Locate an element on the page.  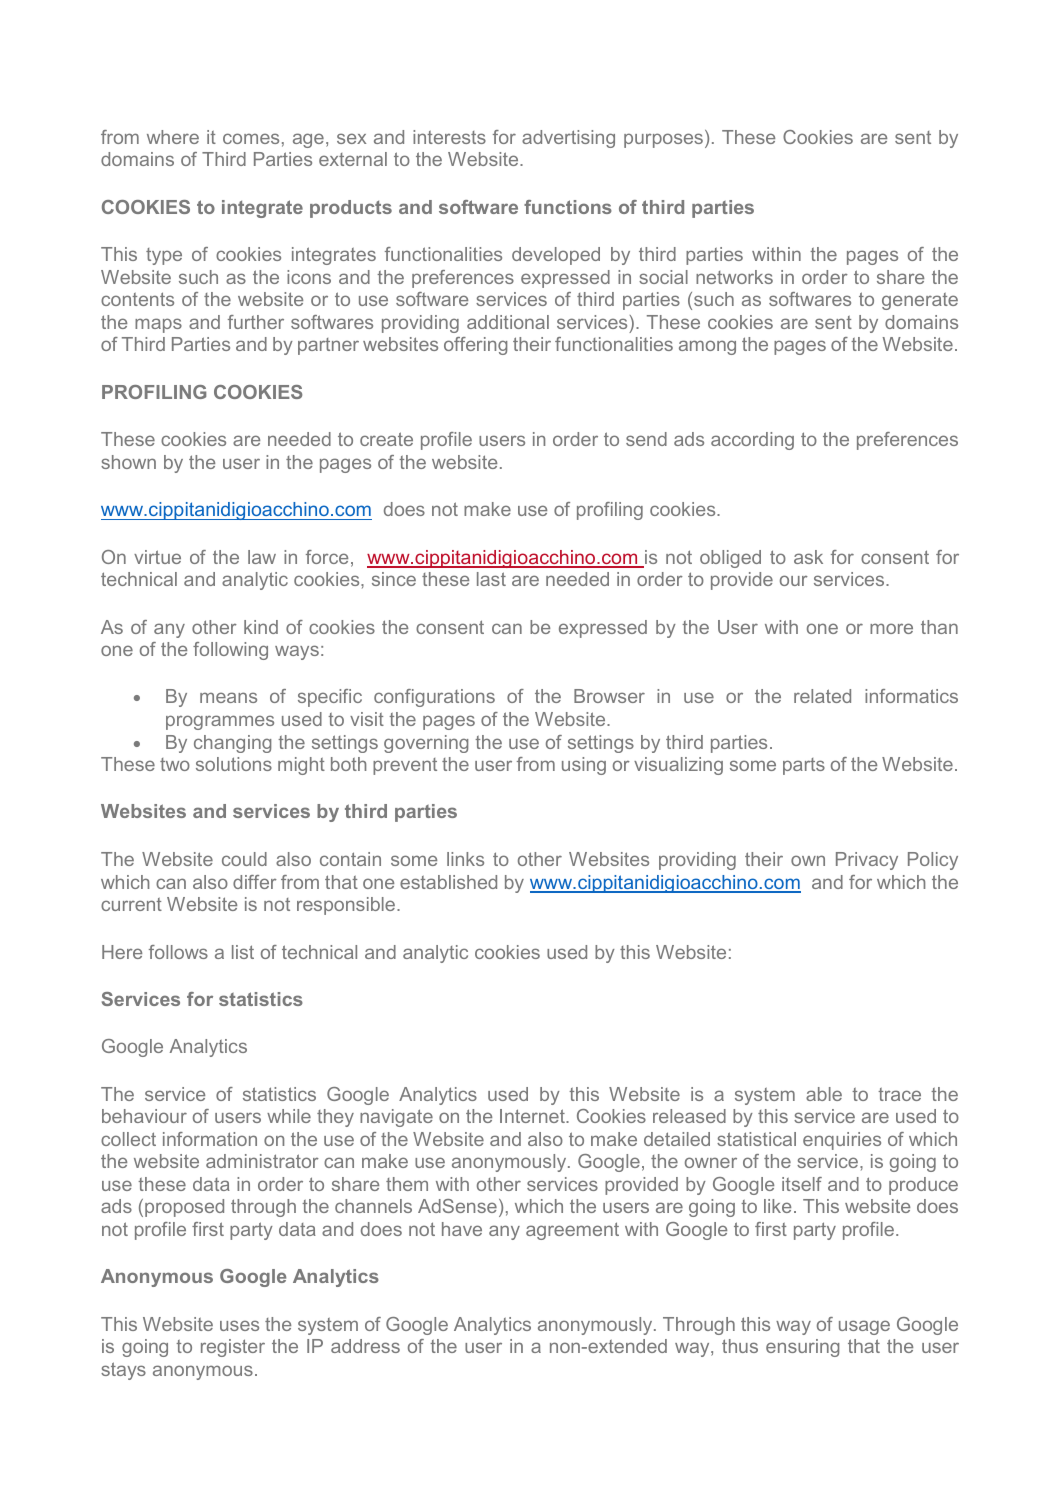
usage is located at coordinates (864, 1327).
